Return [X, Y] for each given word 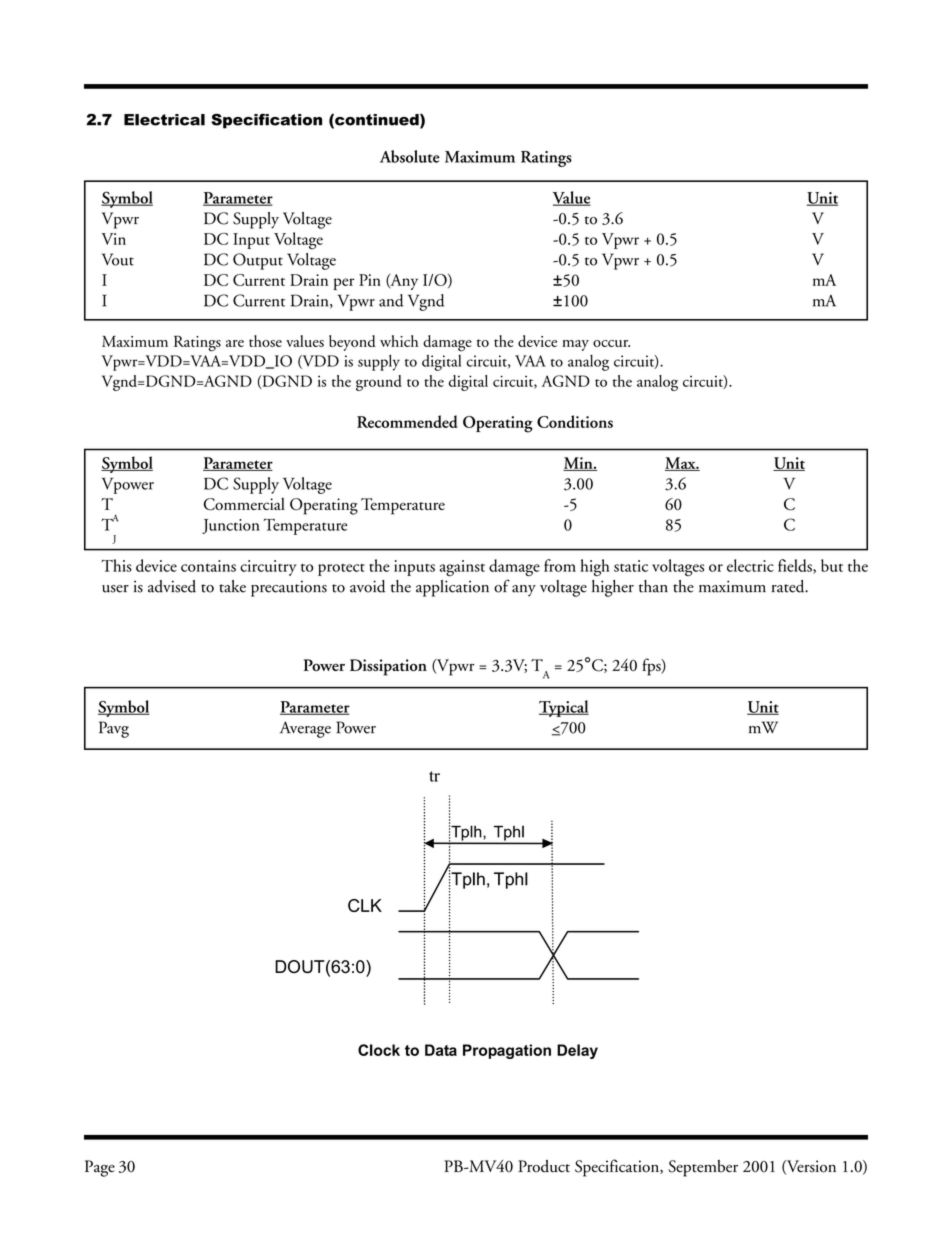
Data [441, 1050]
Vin [113, 239]
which [399, 341]
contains [208, 566]
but [832, 565]
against [462, 568]
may [575, 345]
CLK [365, 905]
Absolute [410, 156]
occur [611, 343]
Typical [564, 708]
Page [100, 1168]
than [653, 586]
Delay [577, 1051]
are [235, 343]
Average [305, 729]
